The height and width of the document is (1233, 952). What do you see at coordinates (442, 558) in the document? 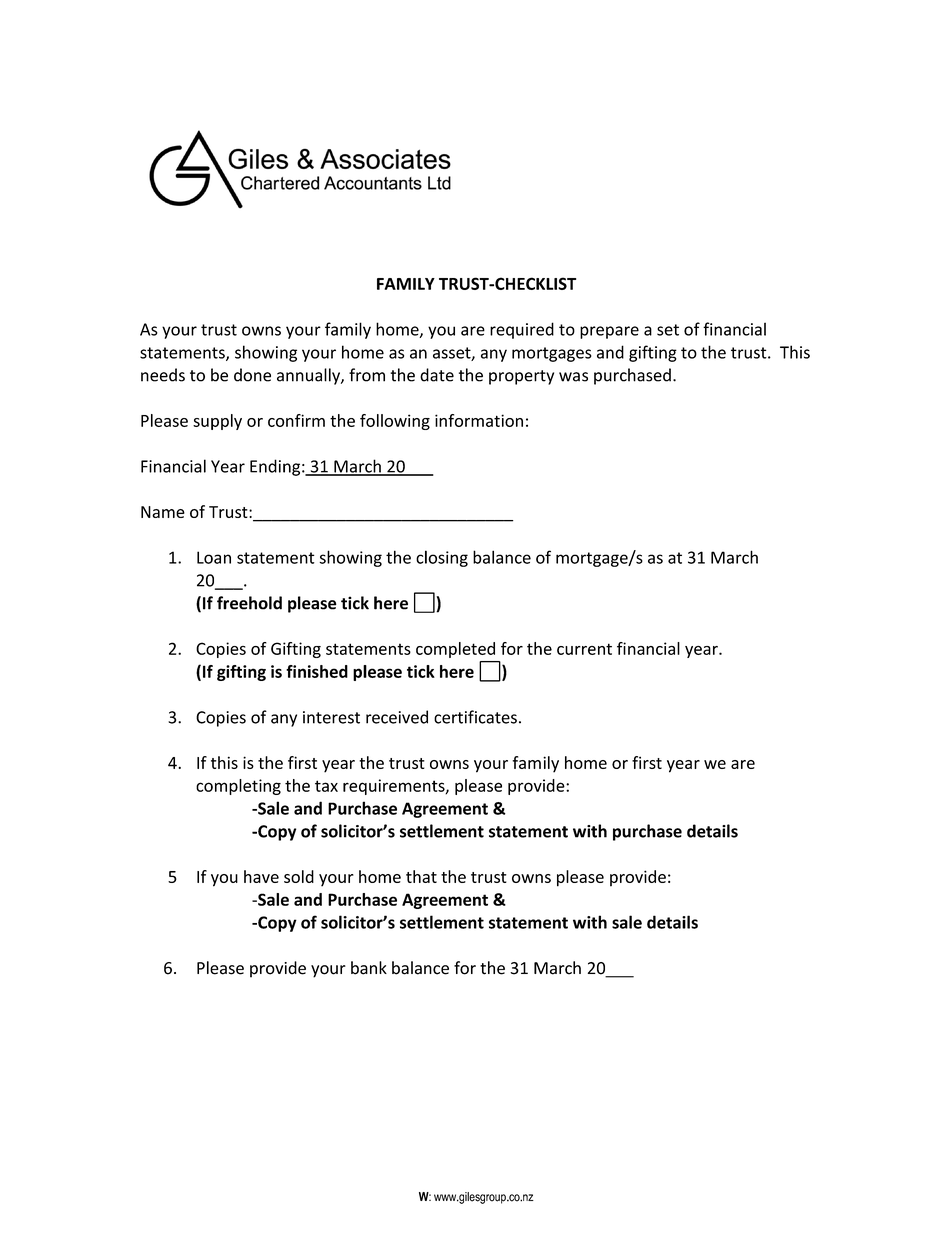
I see `closing` at bounding box center [442, 558].
